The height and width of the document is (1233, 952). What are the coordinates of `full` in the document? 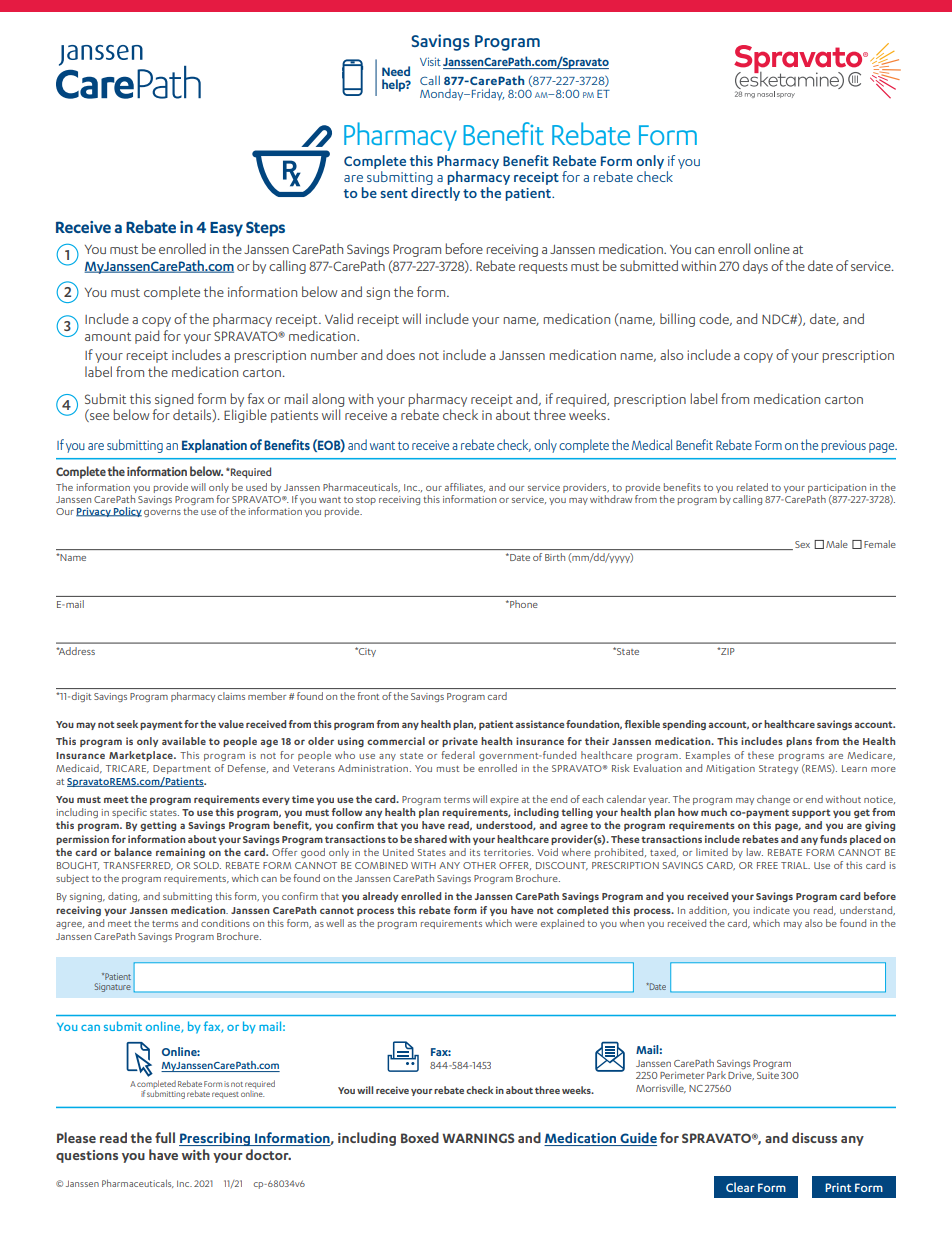 It's located at (165, 1137).
